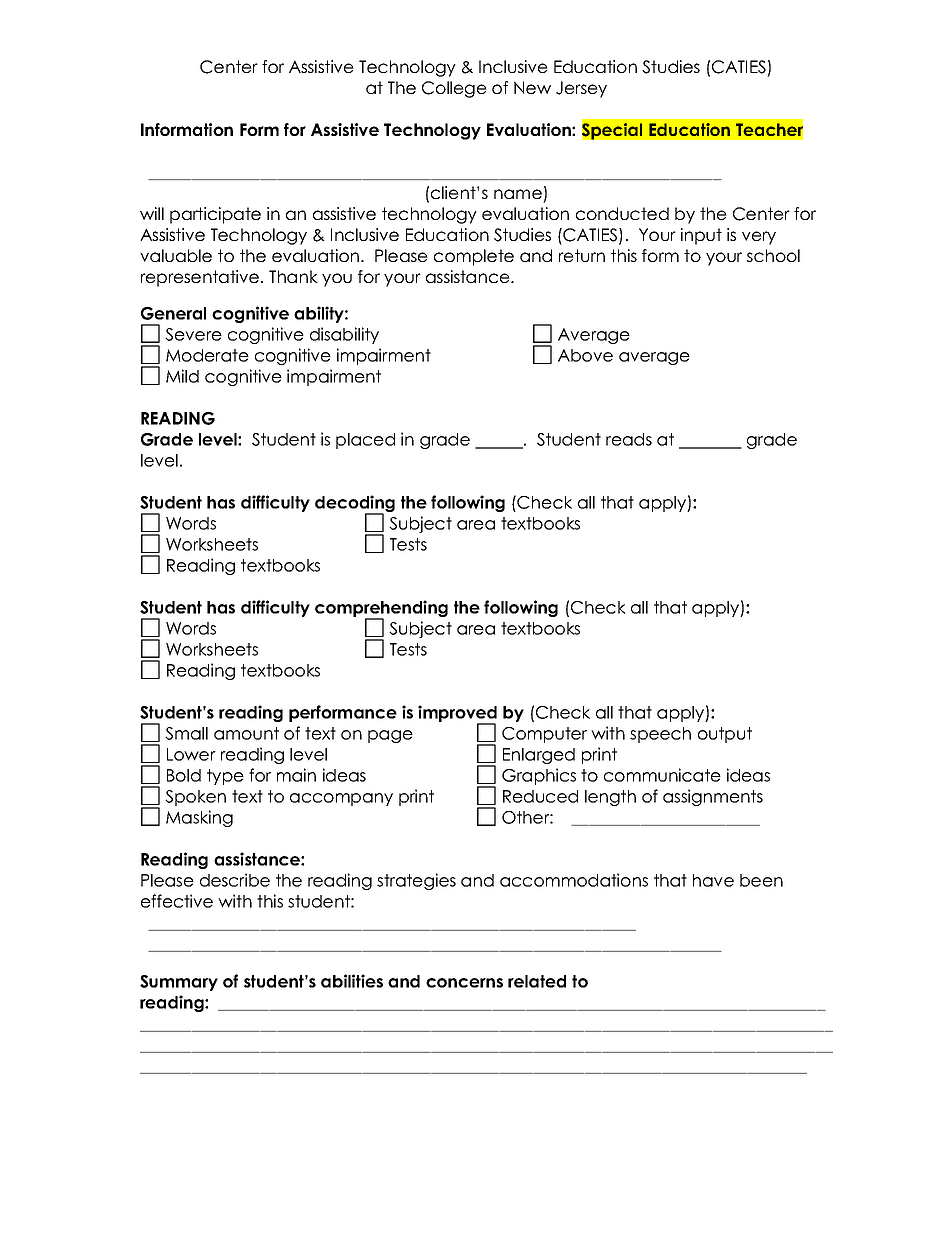 This image has height=1233, width=952. Describe the element at coordinates (581, 89) in the image. I see `Jersey` at that location.
